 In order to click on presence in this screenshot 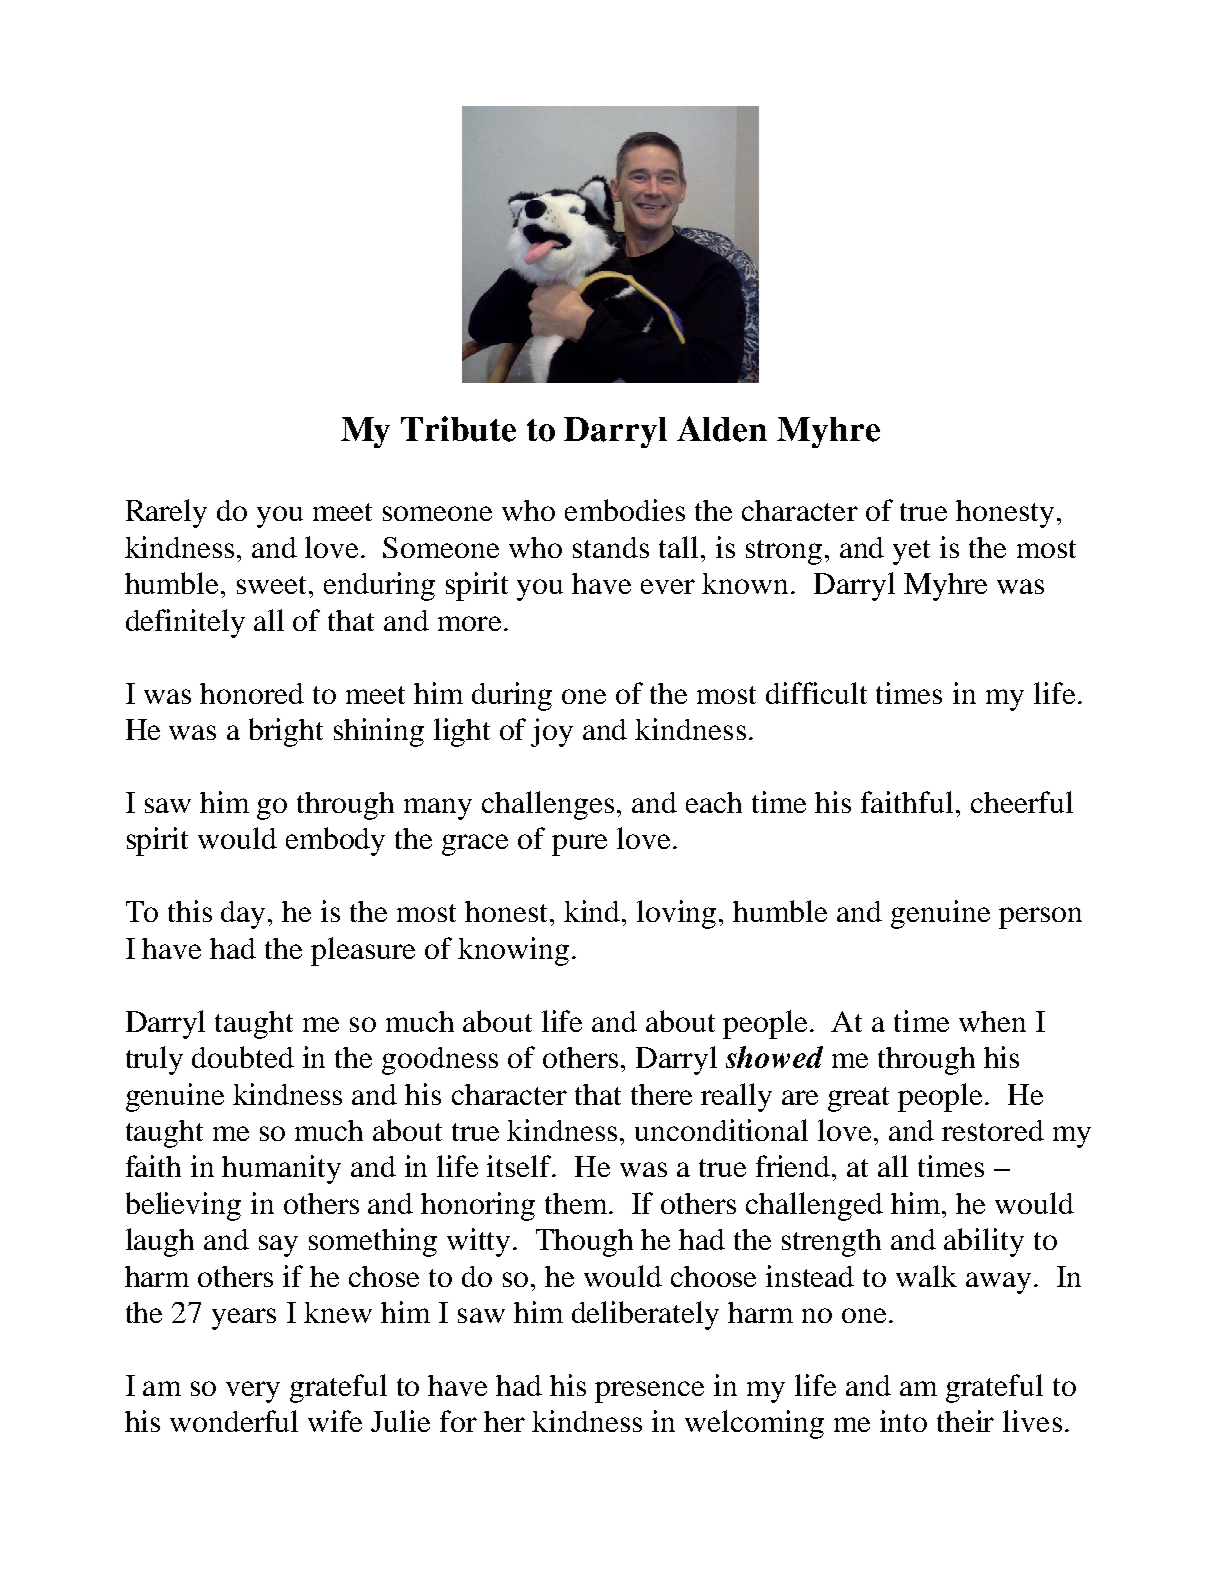, I will do `click(649, 1392)`.
